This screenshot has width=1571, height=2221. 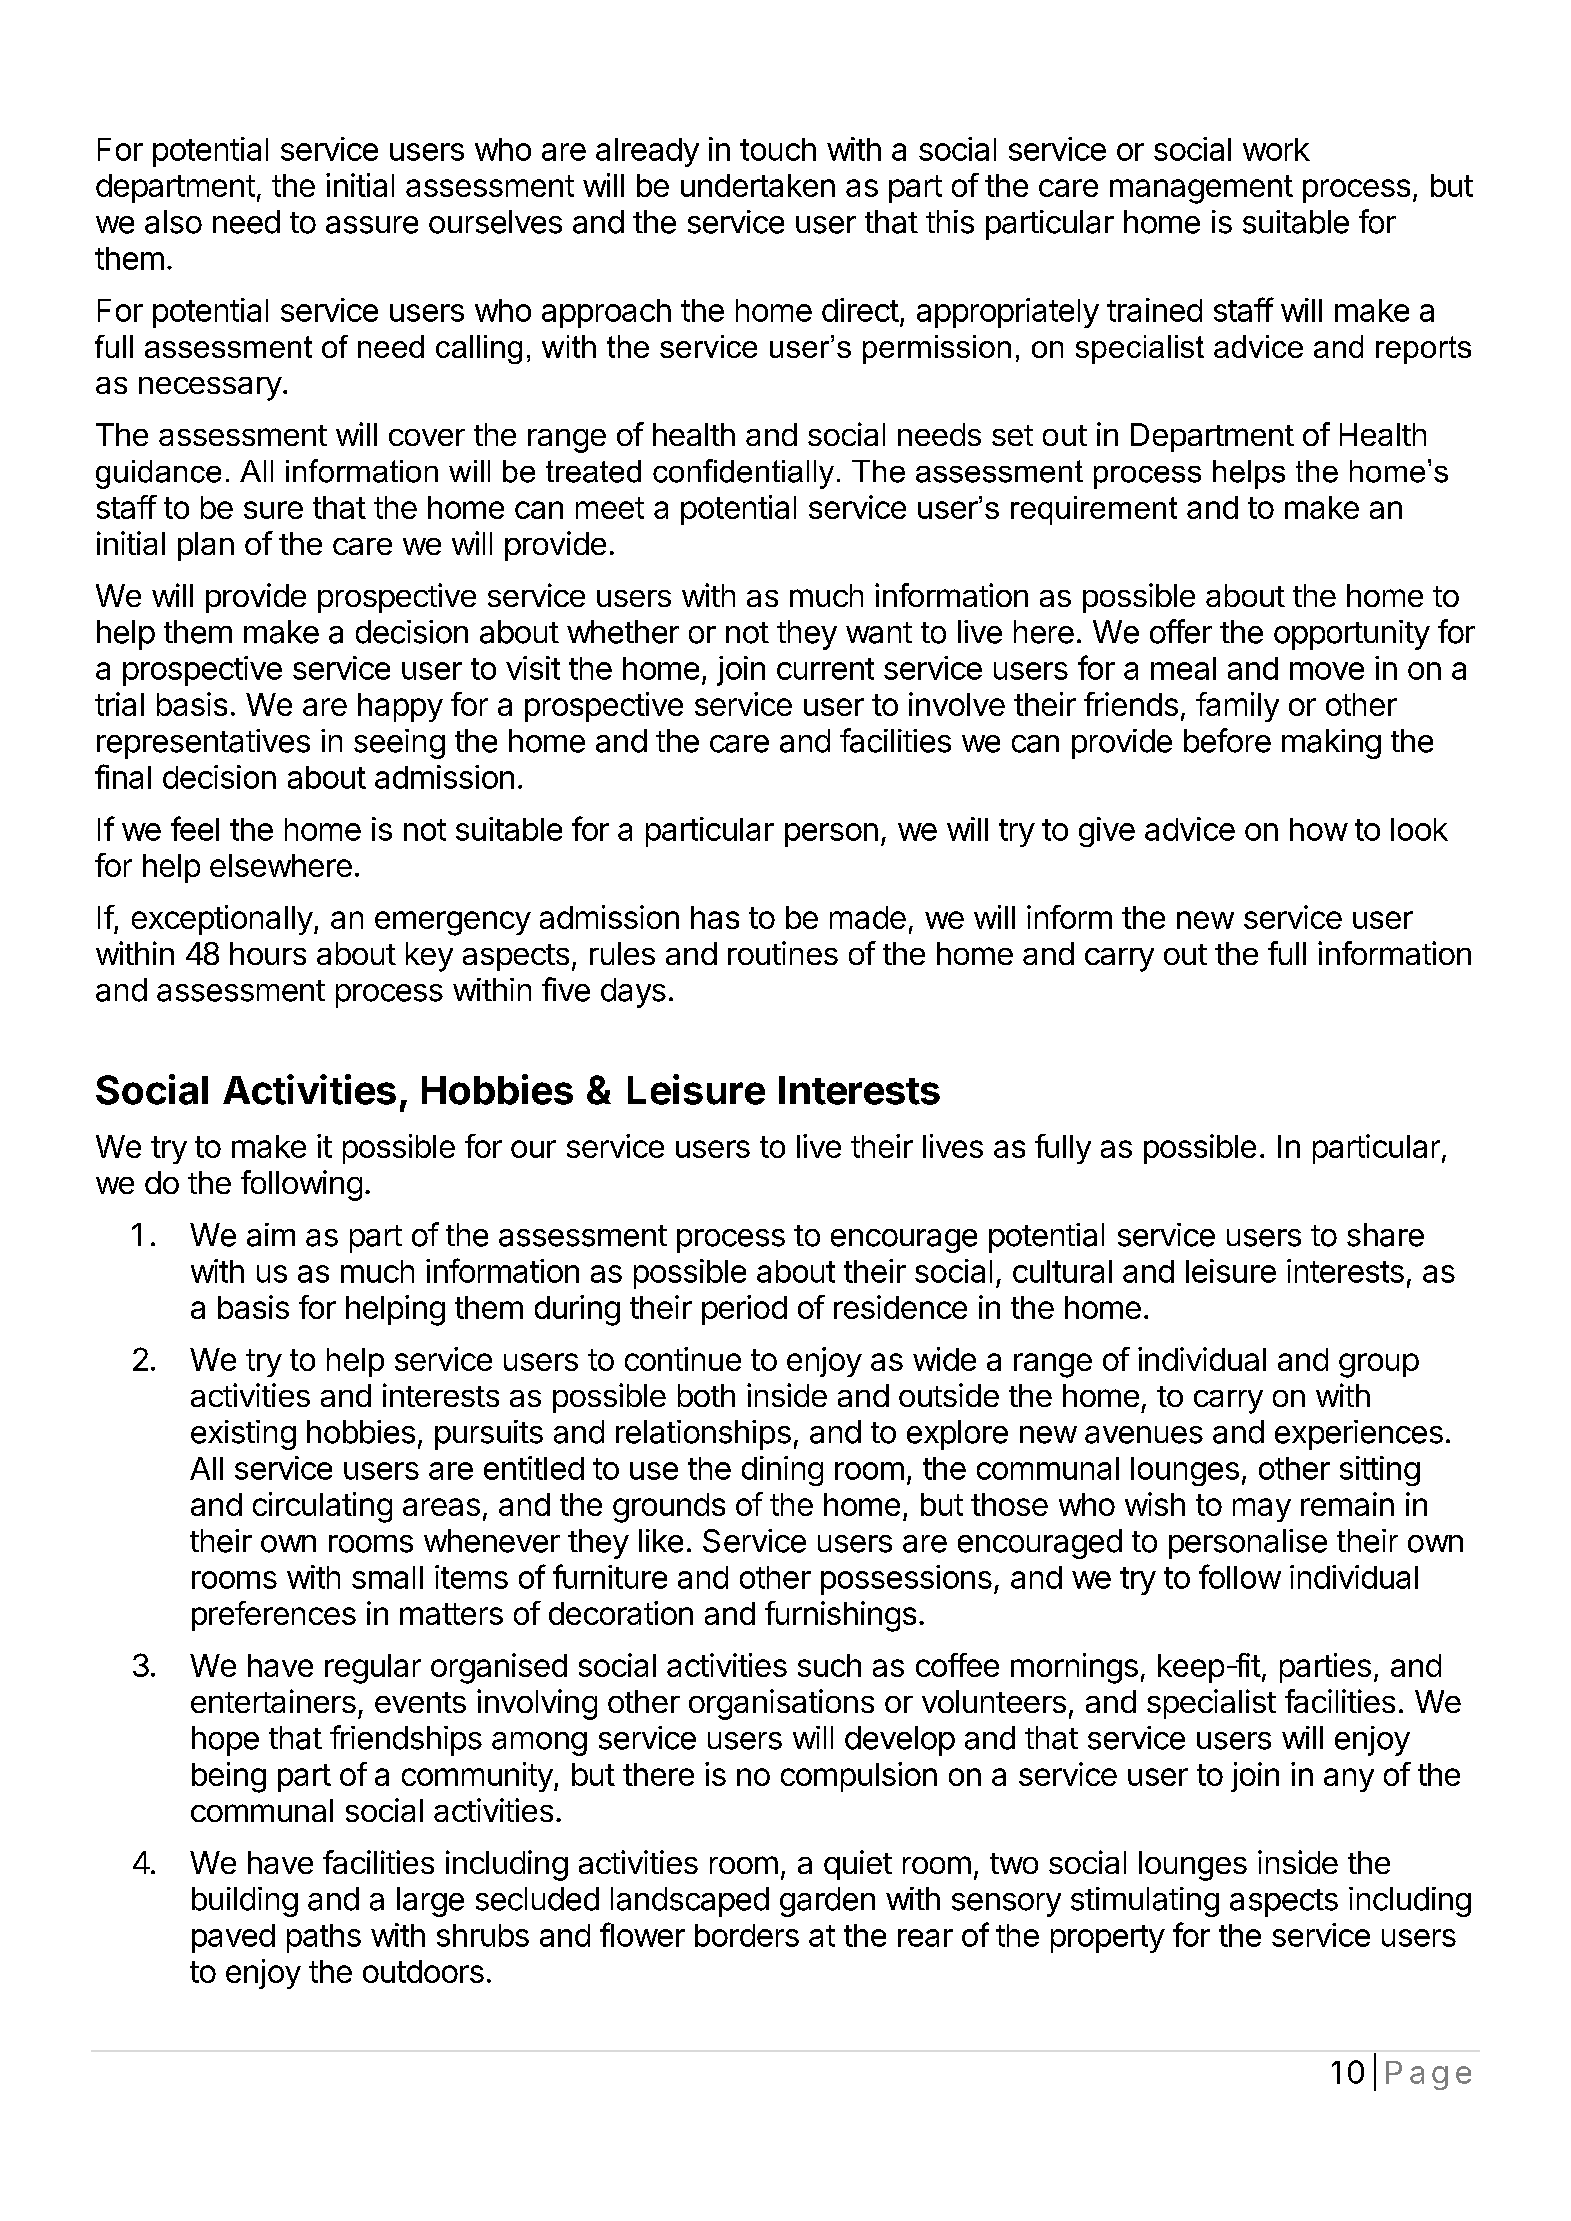 What do you see at coordinates (758, 185) in the screenshot?
I see `undertaken` at bounding box center [758, 185].
